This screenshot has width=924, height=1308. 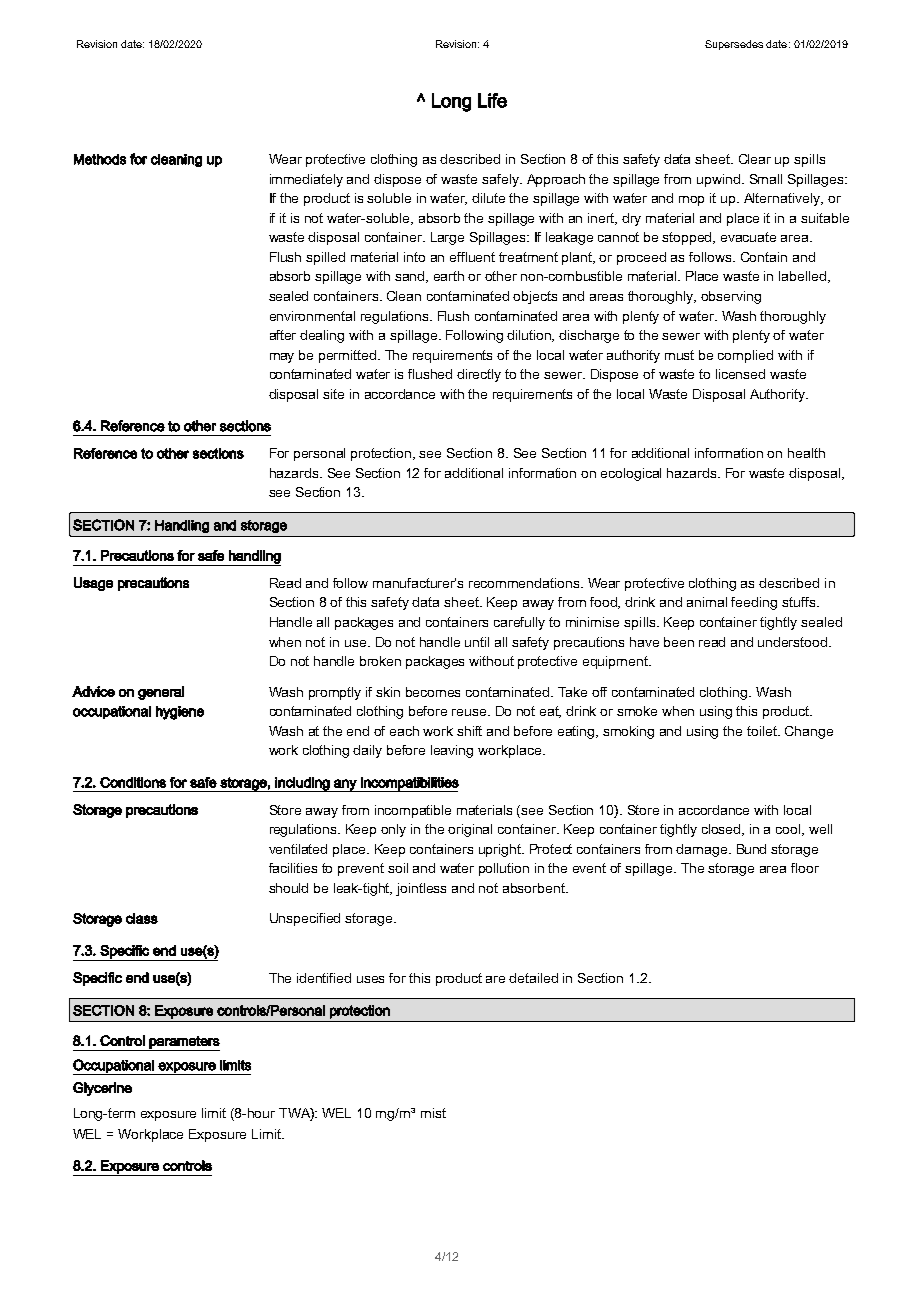 I want to click on Methods, so click(x=100, y=159).
